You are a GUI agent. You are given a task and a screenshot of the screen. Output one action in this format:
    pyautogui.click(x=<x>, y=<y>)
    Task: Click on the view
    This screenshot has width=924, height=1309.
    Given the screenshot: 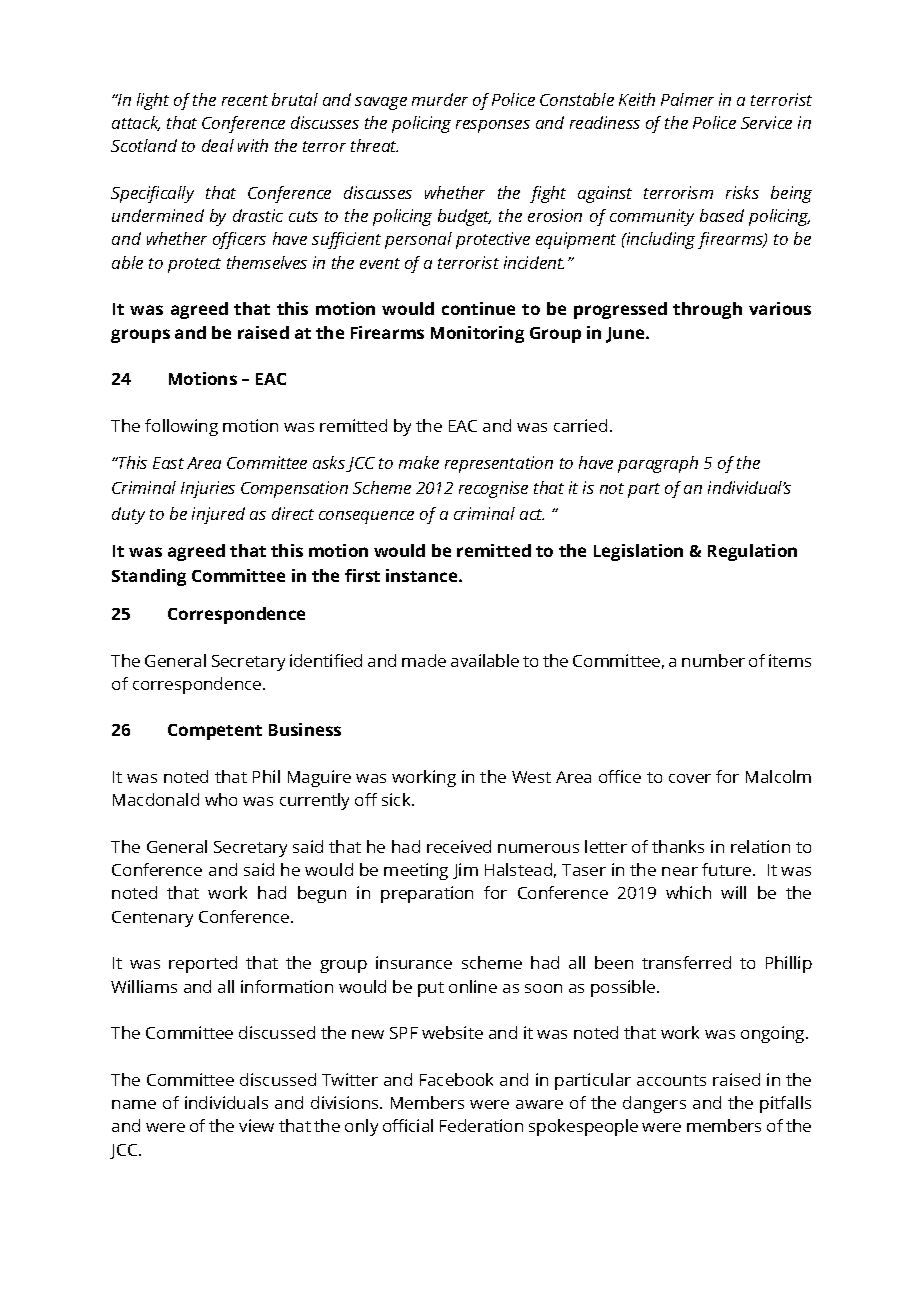 What is the action you would take?
    pyautogui.click(x=256, y=1125)
